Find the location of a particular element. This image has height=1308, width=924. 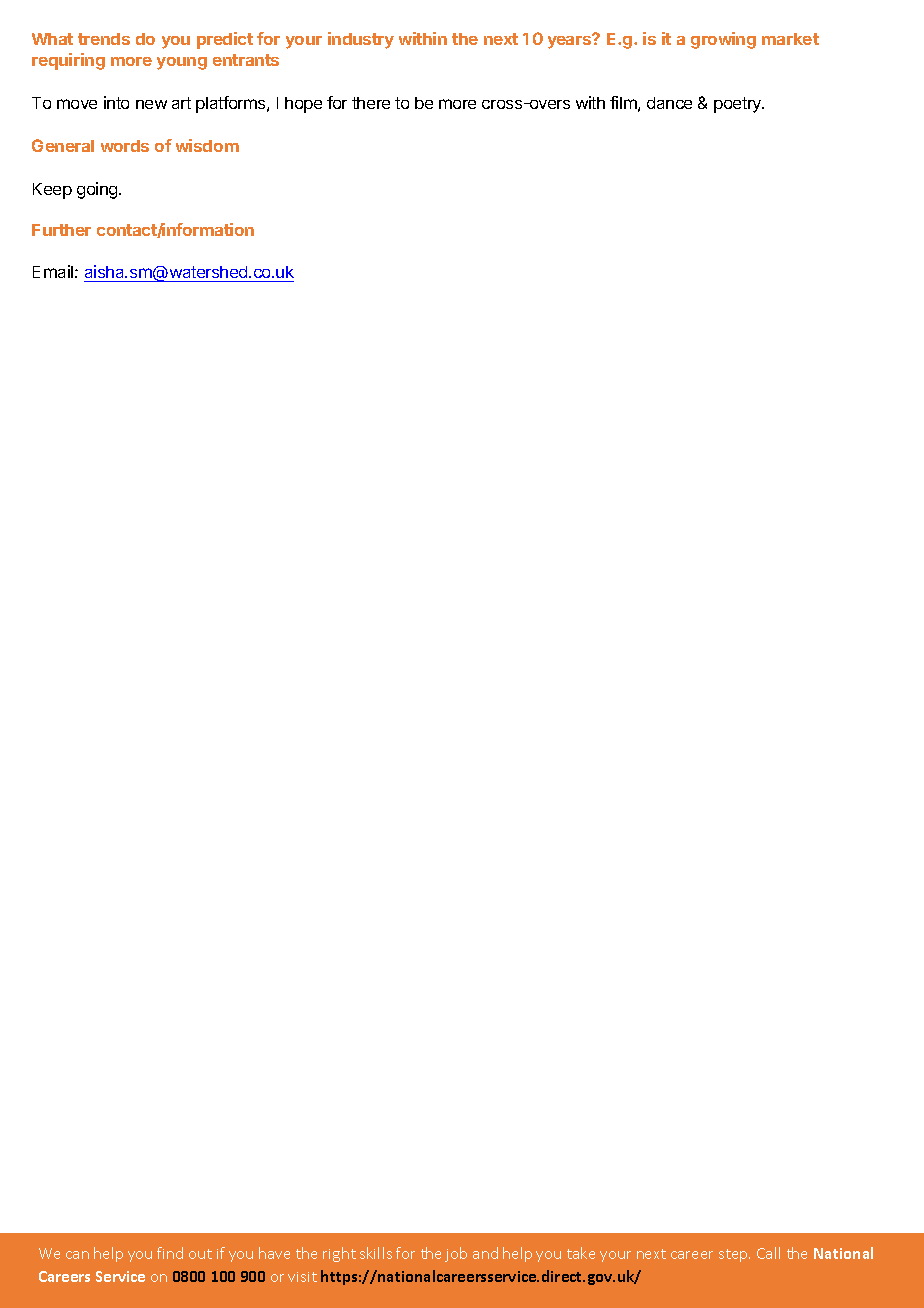

hope is located at coordinates (303, 105).
